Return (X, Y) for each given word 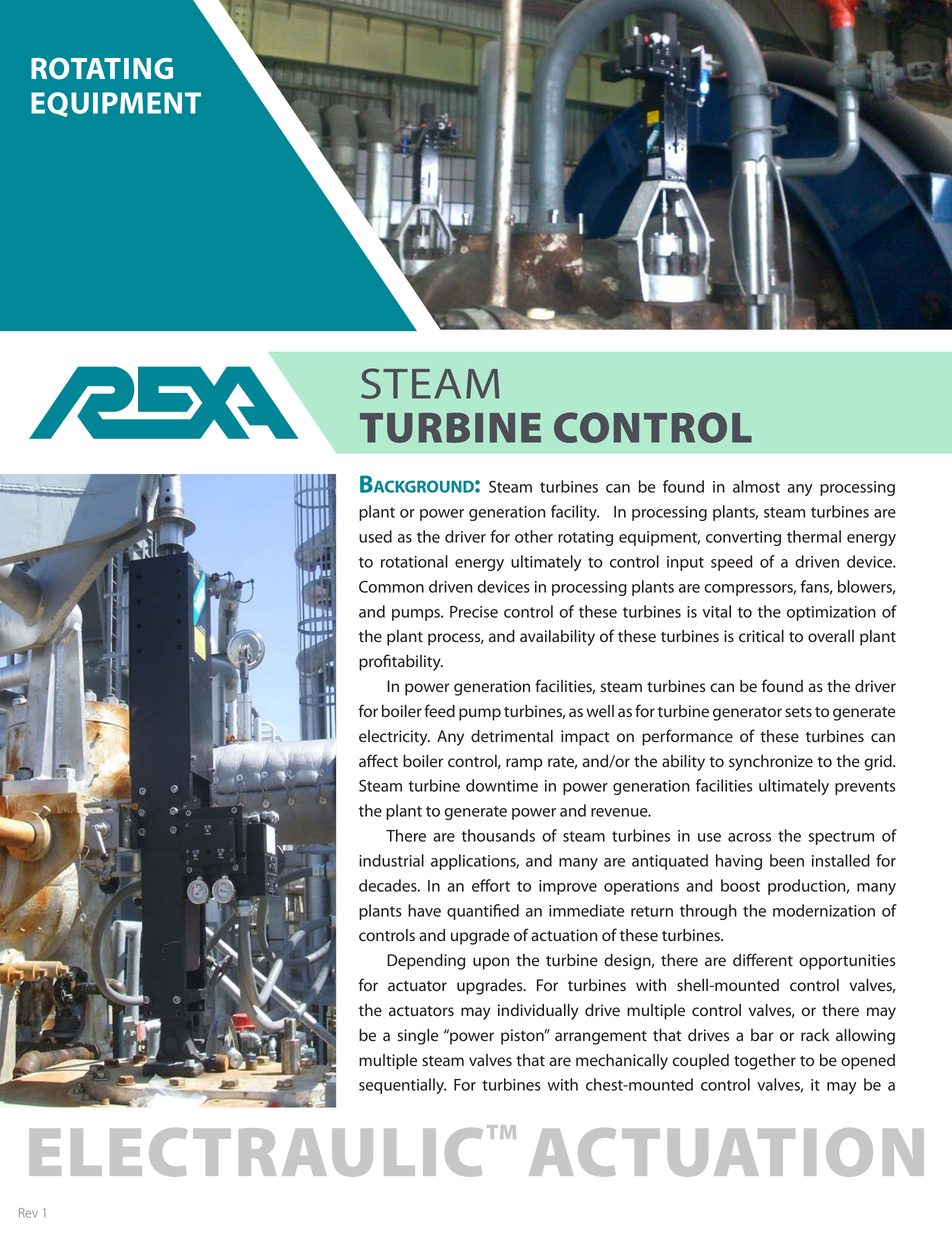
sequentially (402, 1086)
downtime (502, 785)
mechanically (622, 1062)
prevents (865, 788)
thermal (814, 536)
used (375, 536)
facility (575, 513)
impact (585, 738)
